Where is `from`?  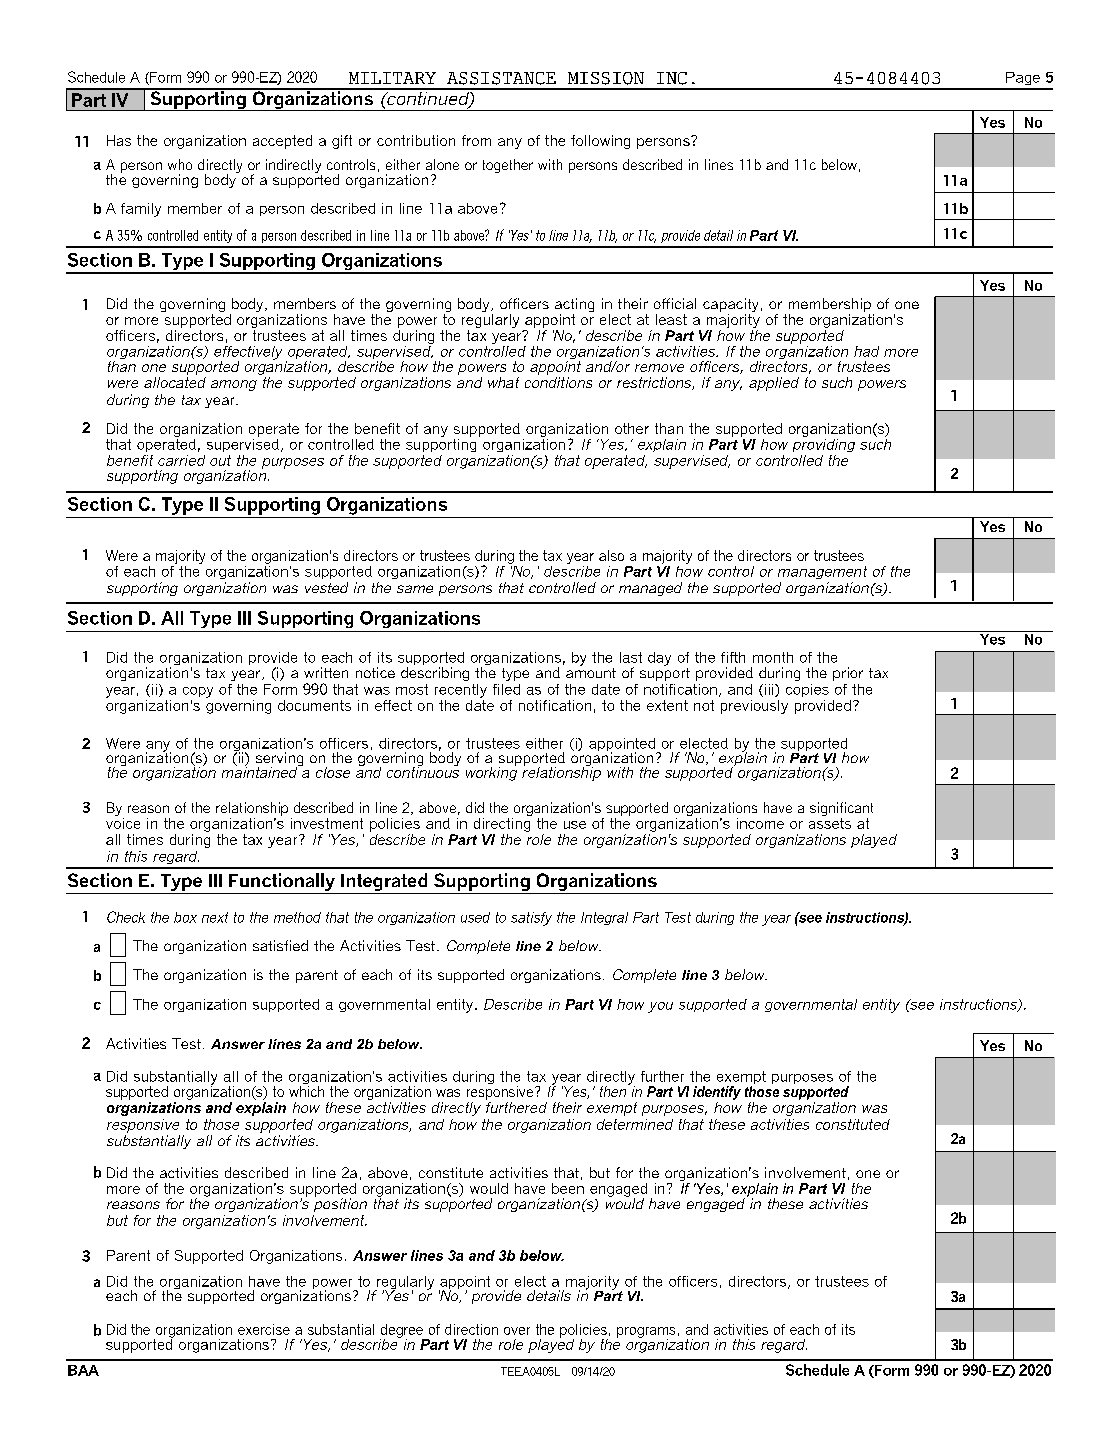 from is located at coordinates (476, 140).
